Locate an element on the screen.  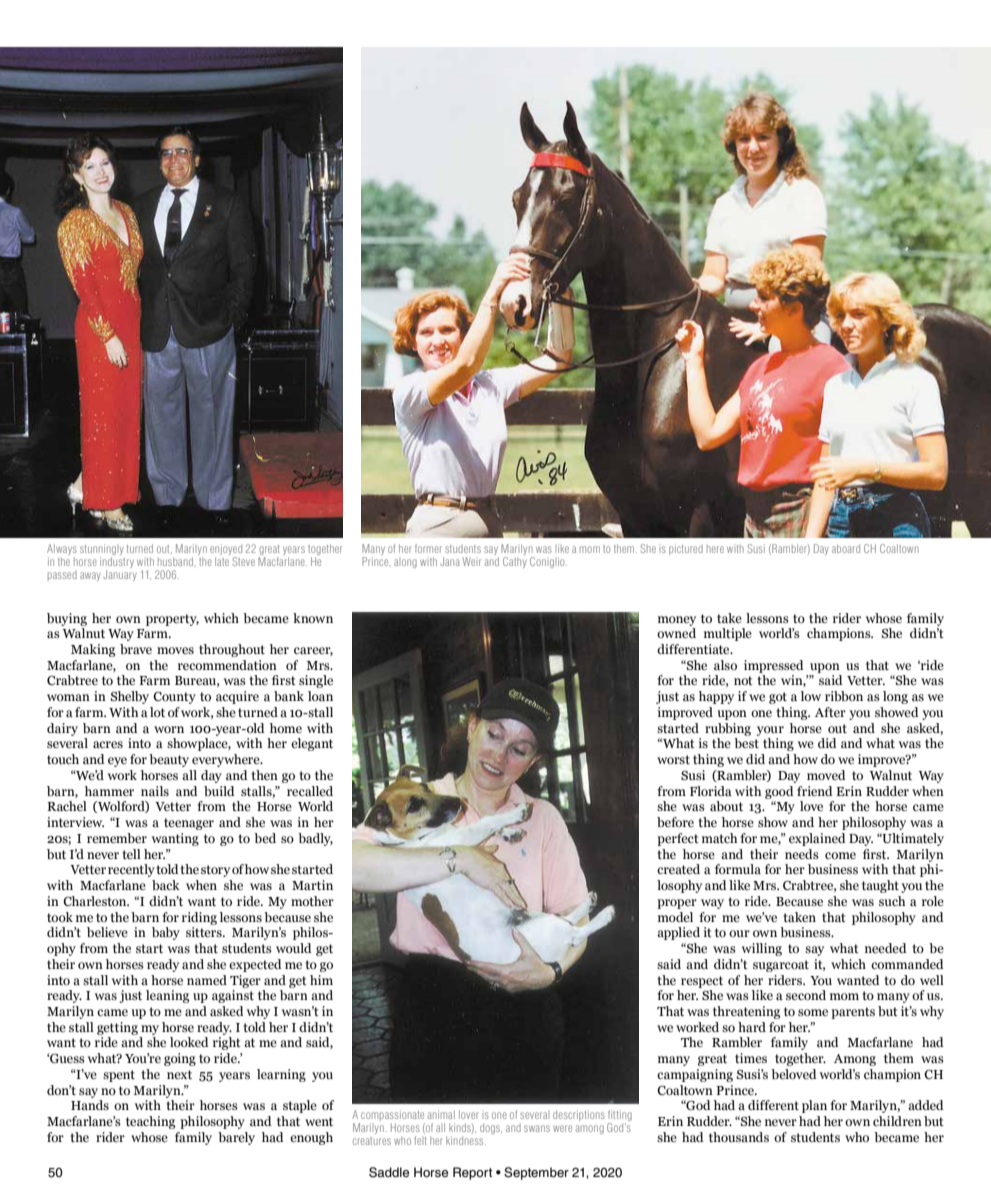
kindness is located at coordinates (466, 1140).
